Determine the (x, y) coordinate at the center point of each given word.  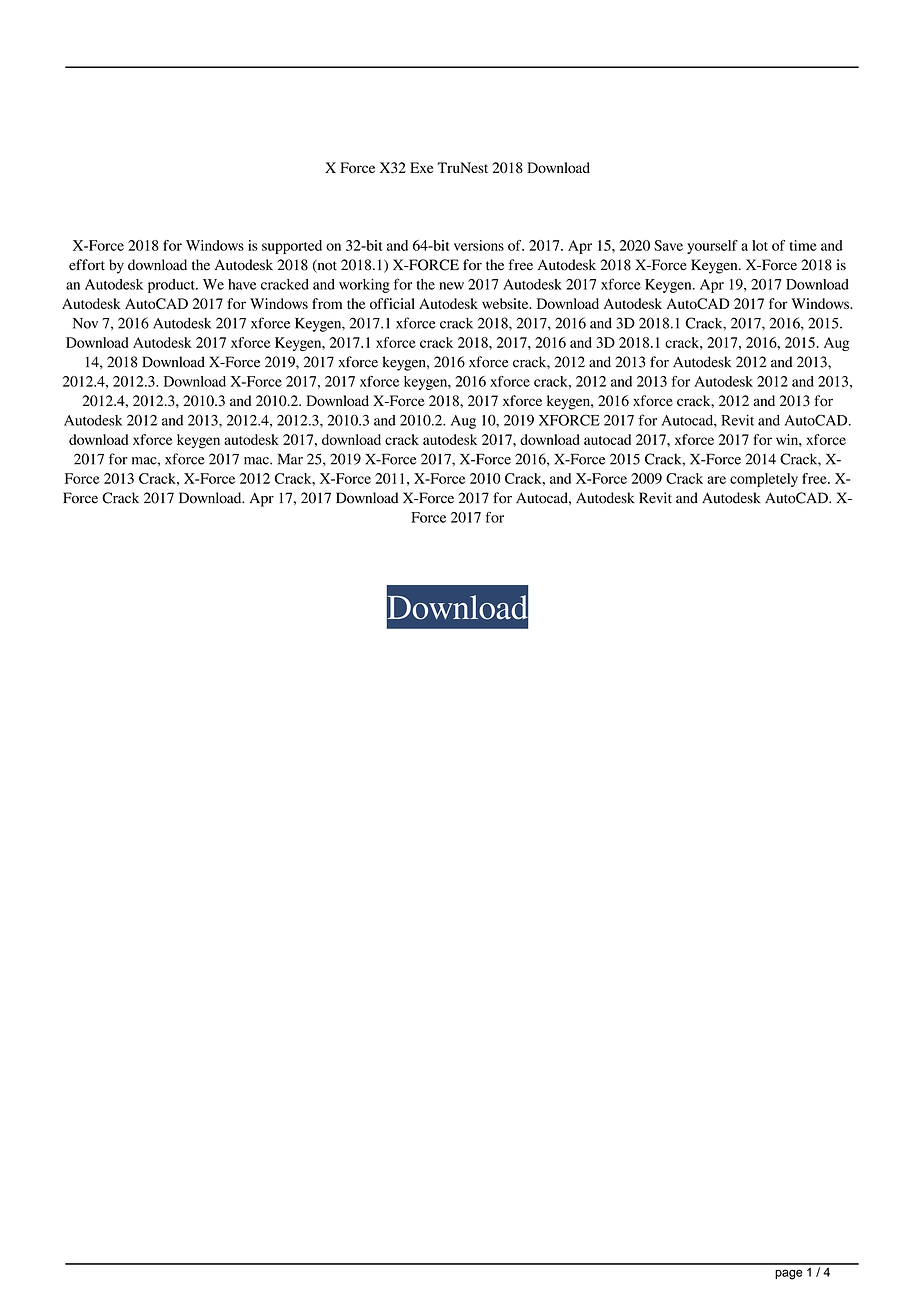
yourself (712, 247)
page (789, 1274)
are (716, 480)
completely (764, 480)
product (172, 286)
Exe (421, 167)
